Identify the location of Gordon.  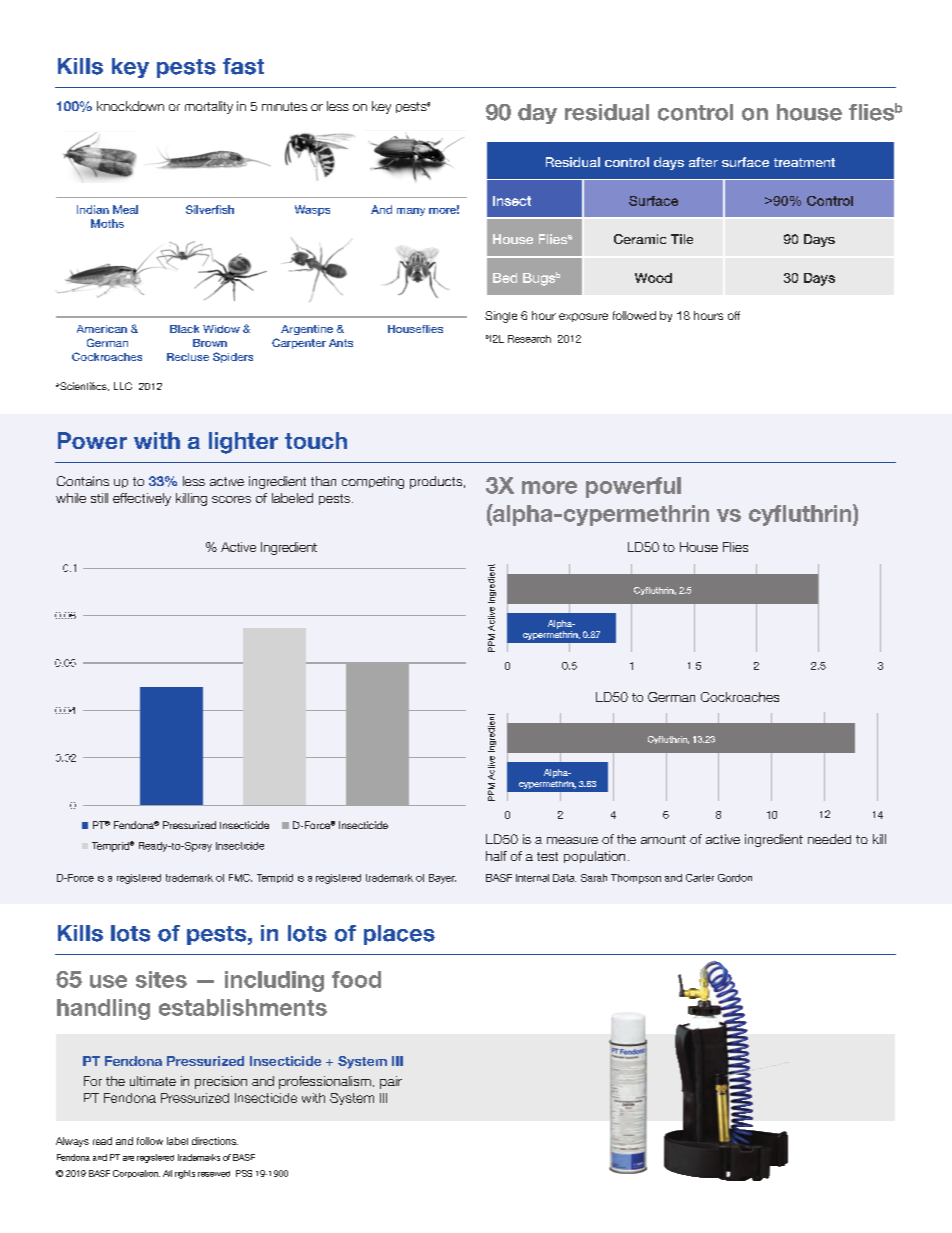
(735, 878).
